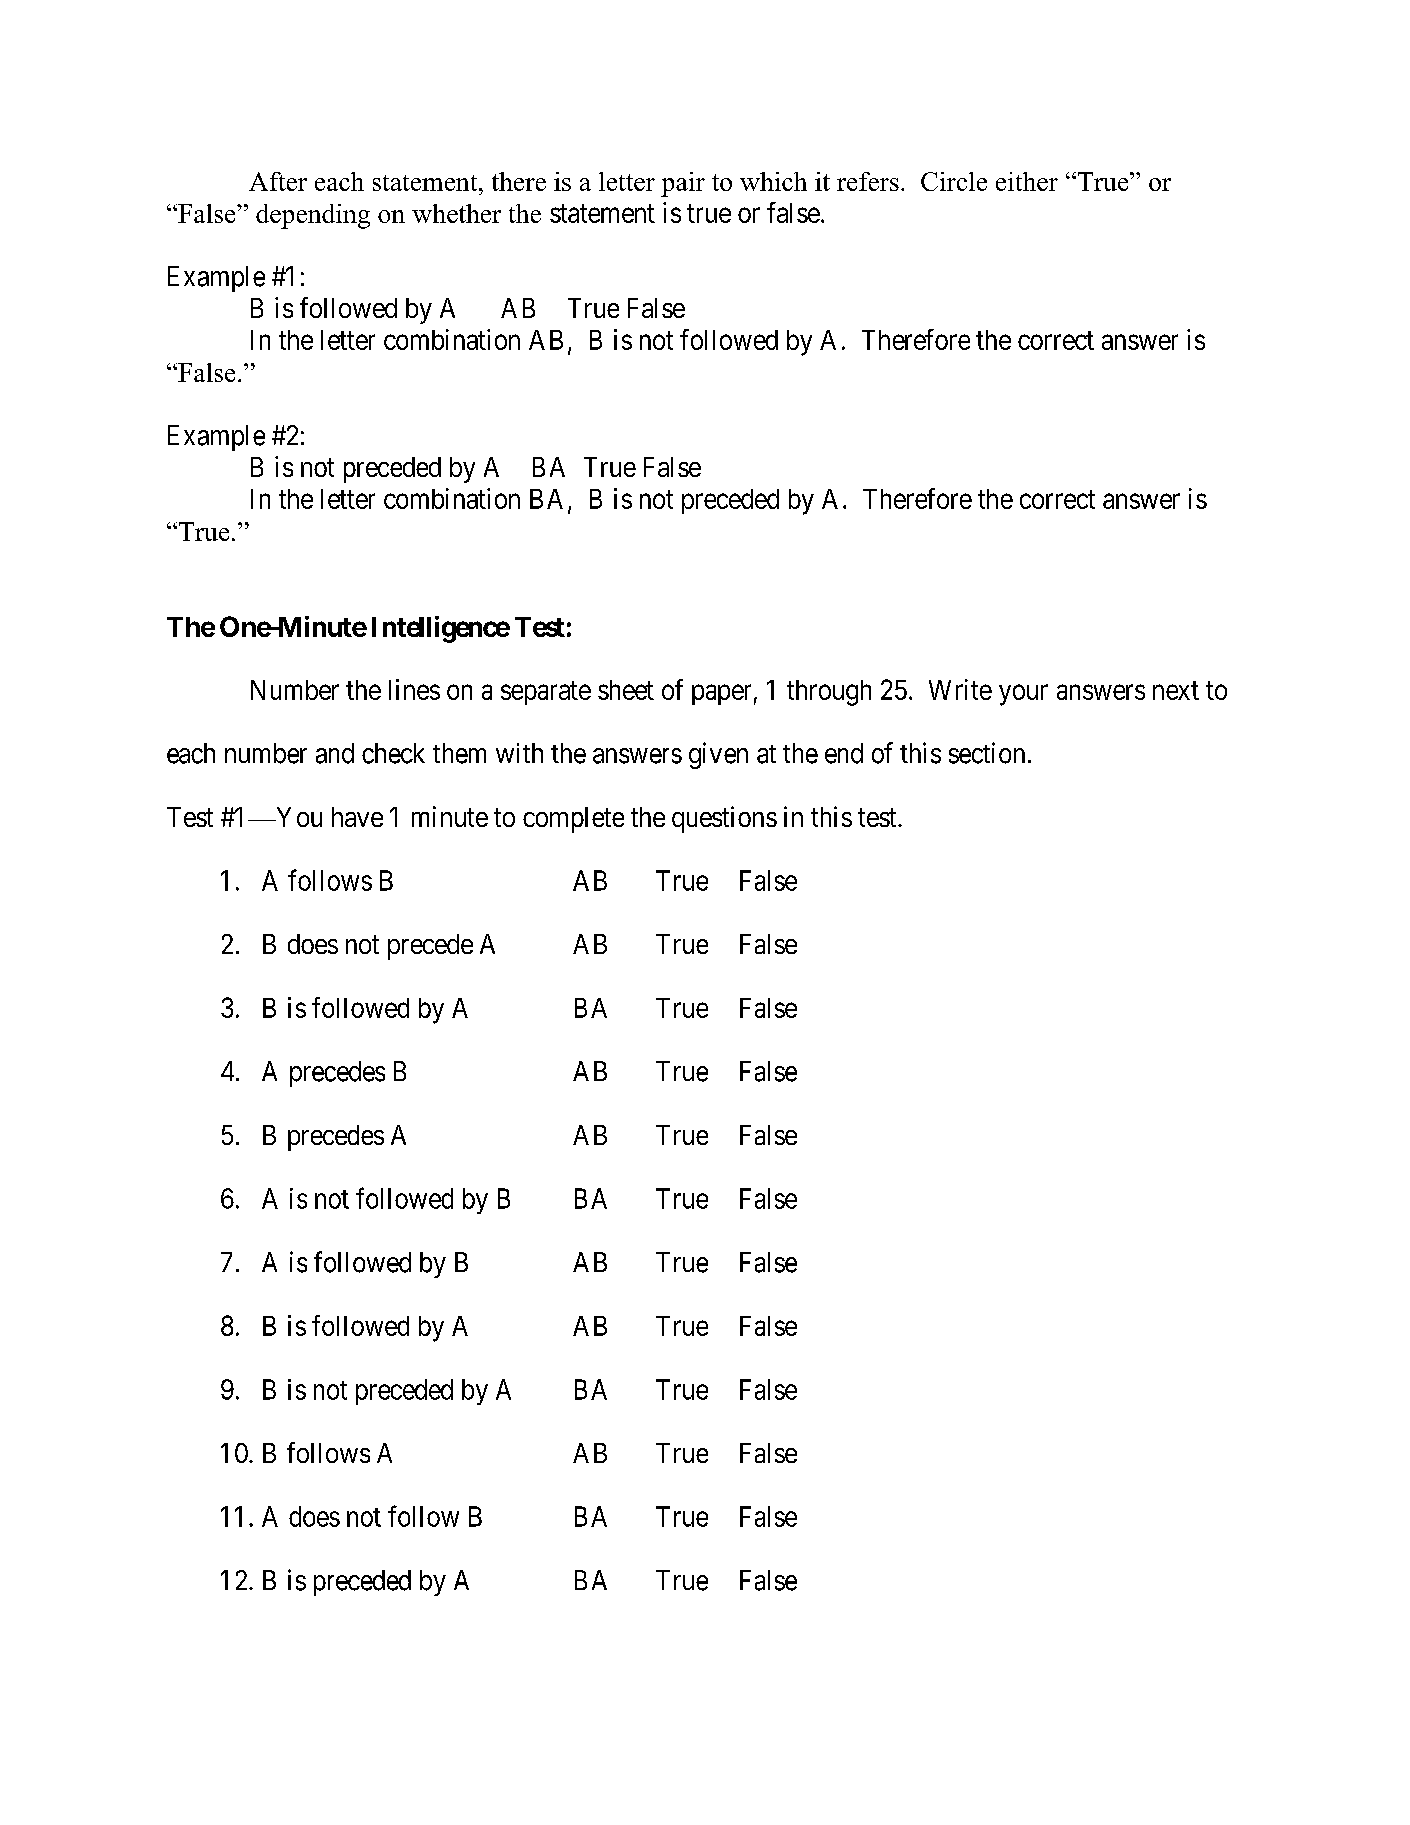 The height and width of the document is (1825, 1410). Describe the element at coordinates (683, 184) in the document. I see `pair` at that location.
